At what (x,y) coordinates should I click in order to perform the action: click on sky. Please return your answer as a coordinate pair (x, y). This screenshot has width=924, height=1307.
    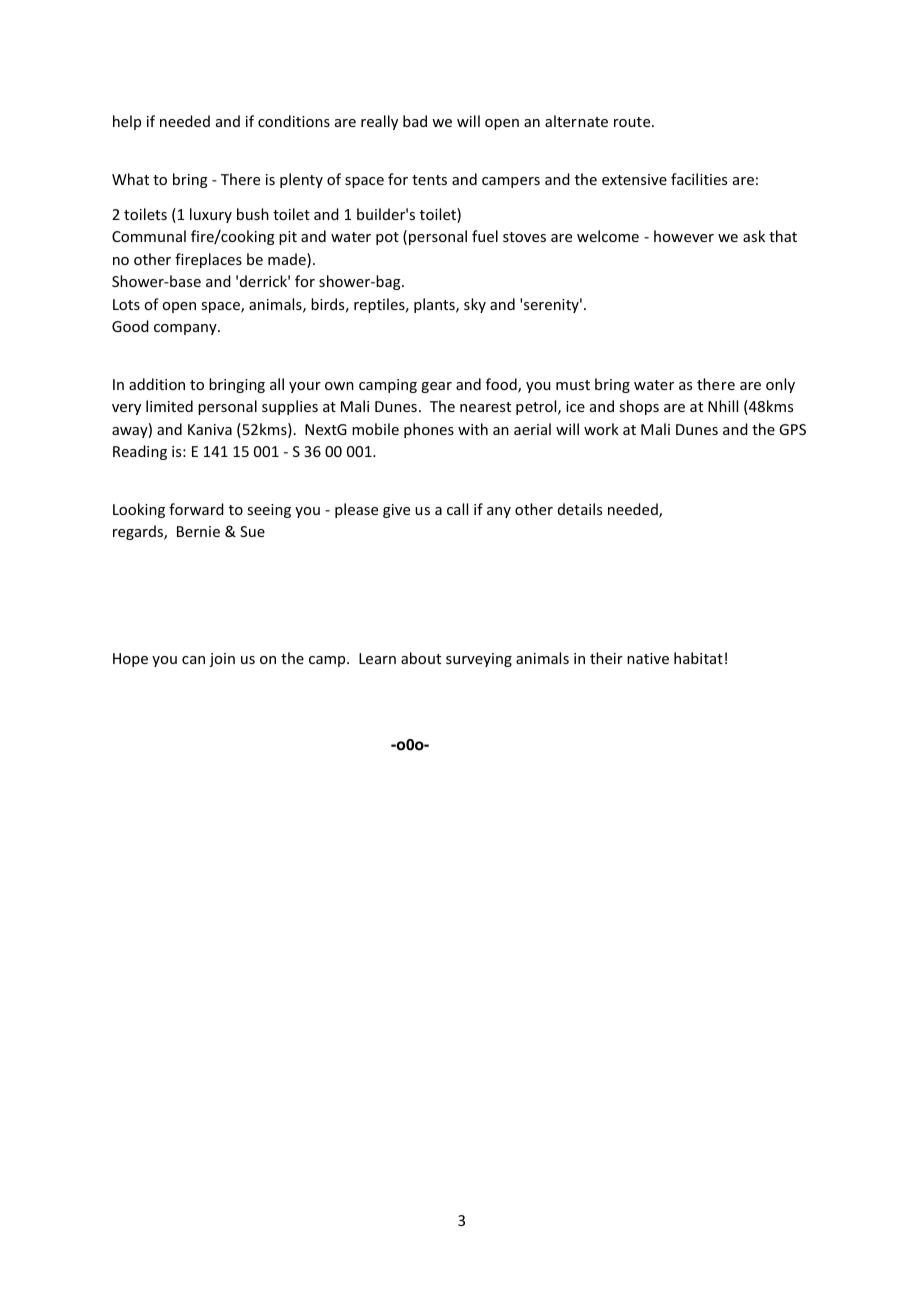
    Looking at the image, I should click on (475, 305).
